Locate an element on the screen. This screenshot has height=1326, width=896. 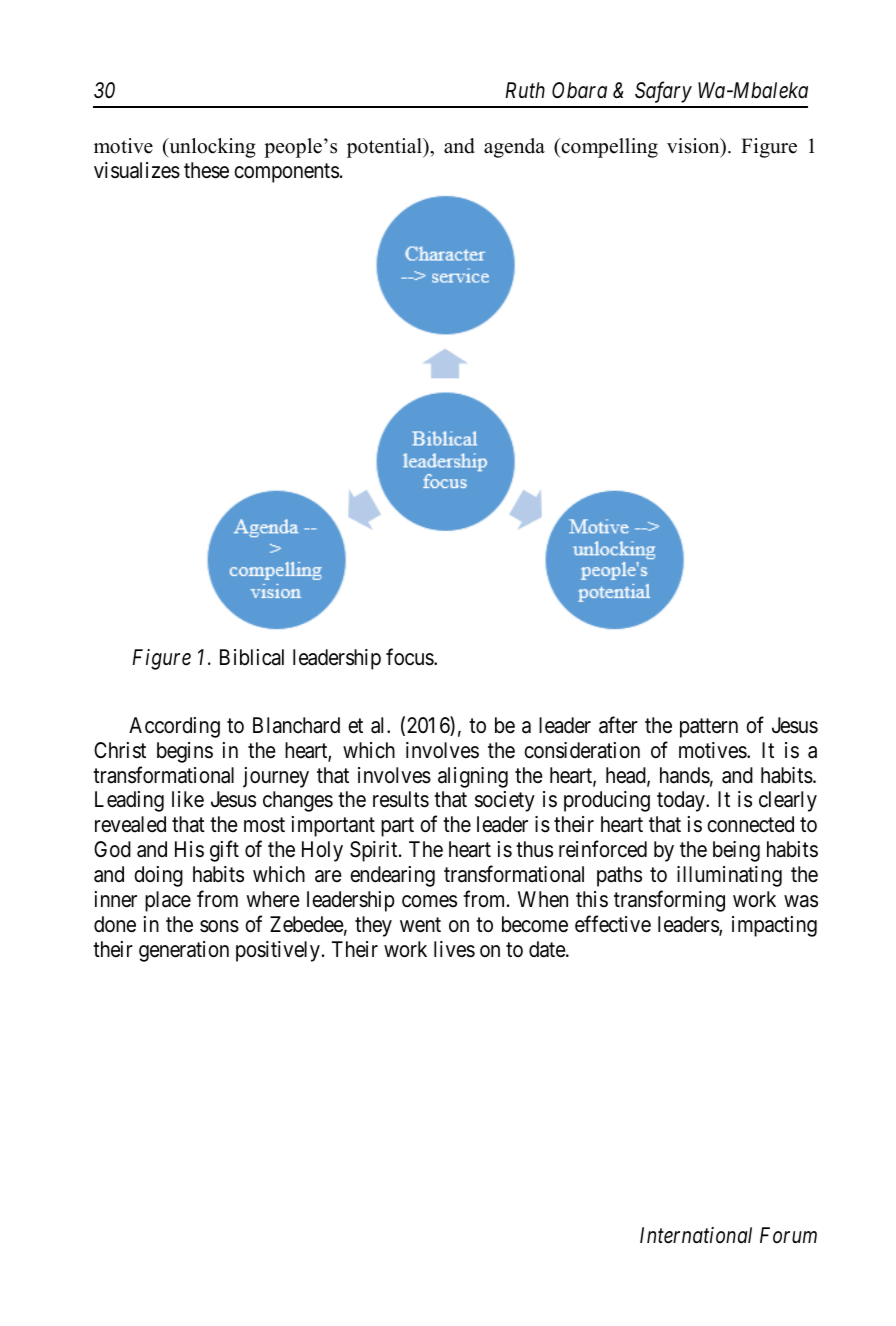
focus is located at coordinates (410, 657).
